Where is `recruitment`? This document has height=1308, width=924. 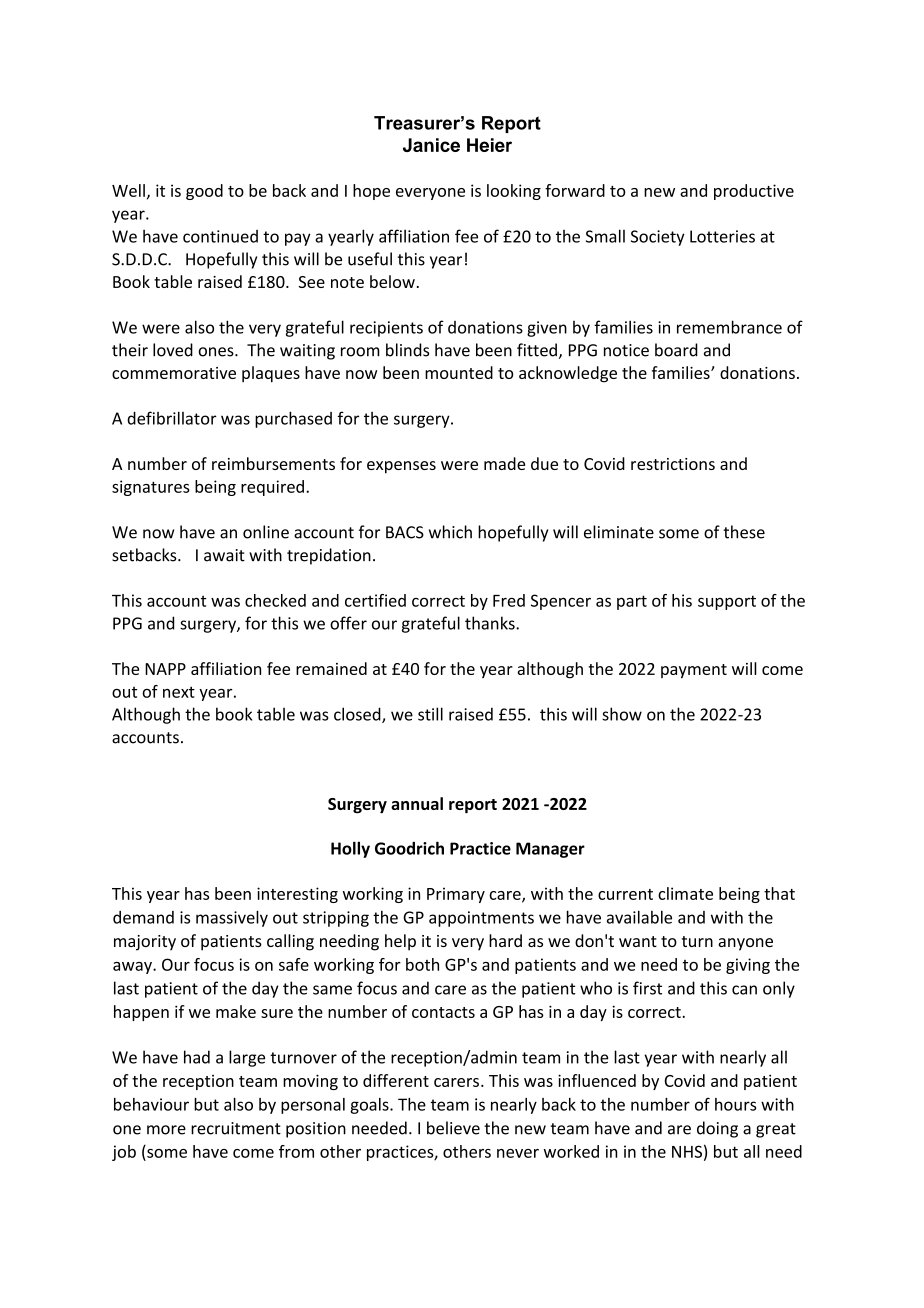
recruitment is located at coordinates (236, 1128).
